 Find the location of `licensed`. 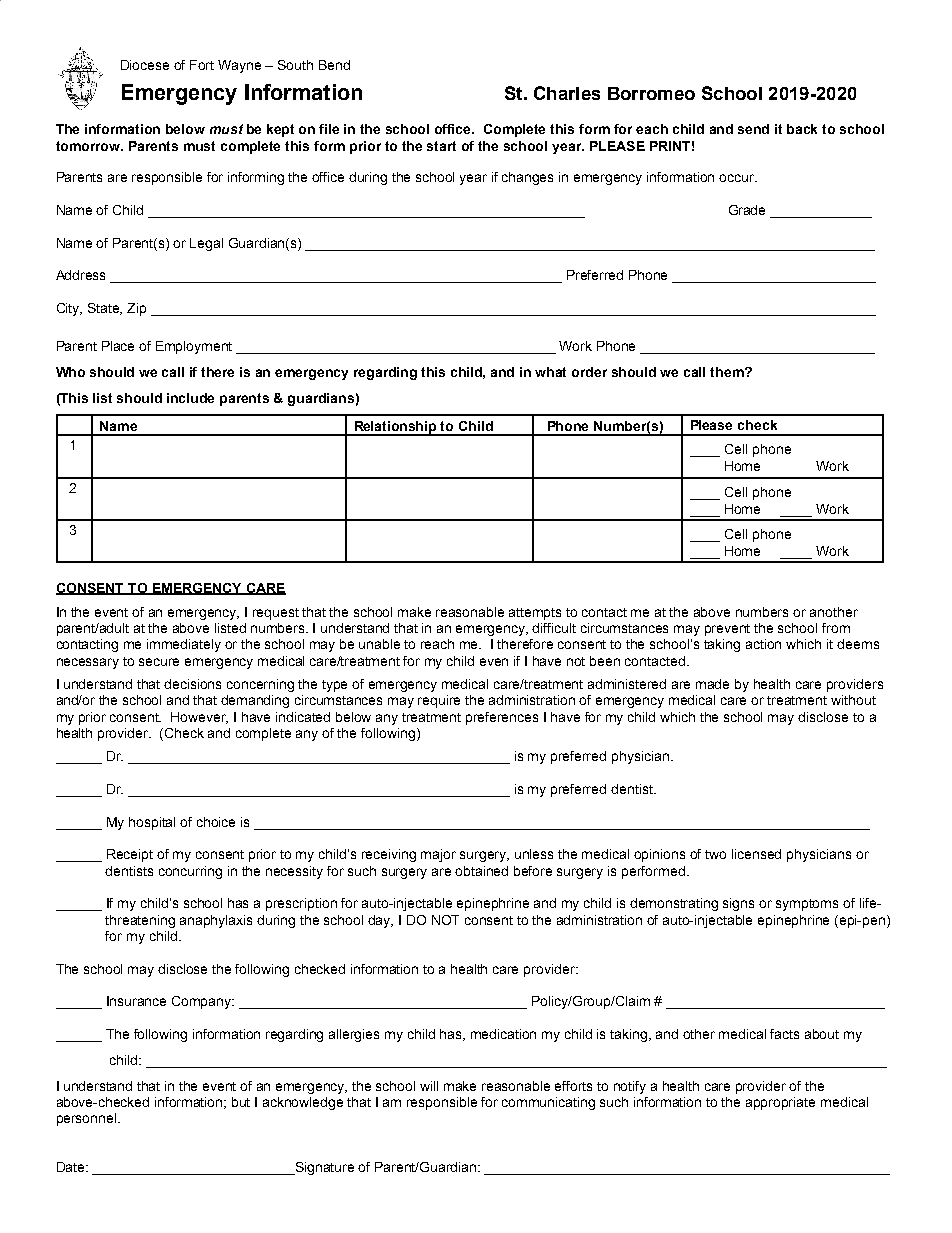

licensed is located at coordinates (756, 854).
